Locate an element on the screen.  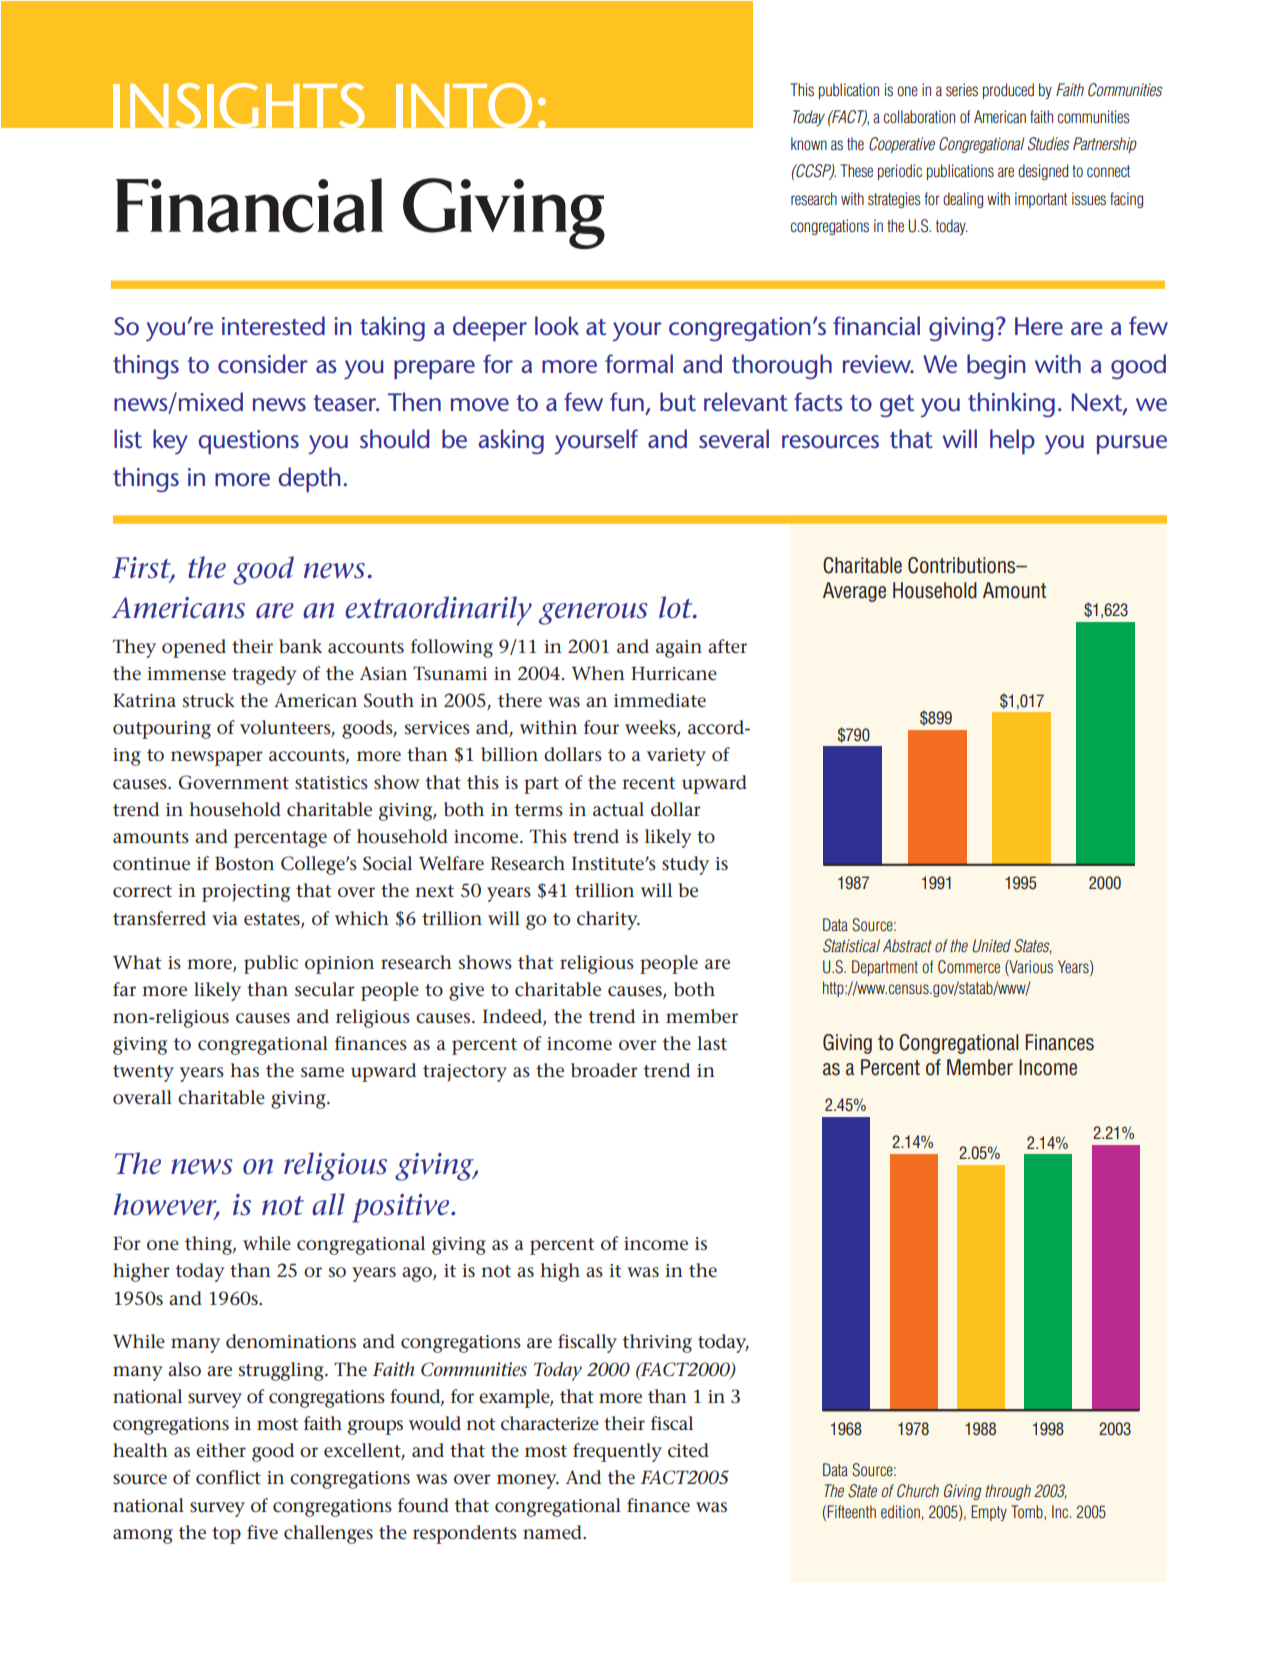
generous is located at coordinates (593, 614).
